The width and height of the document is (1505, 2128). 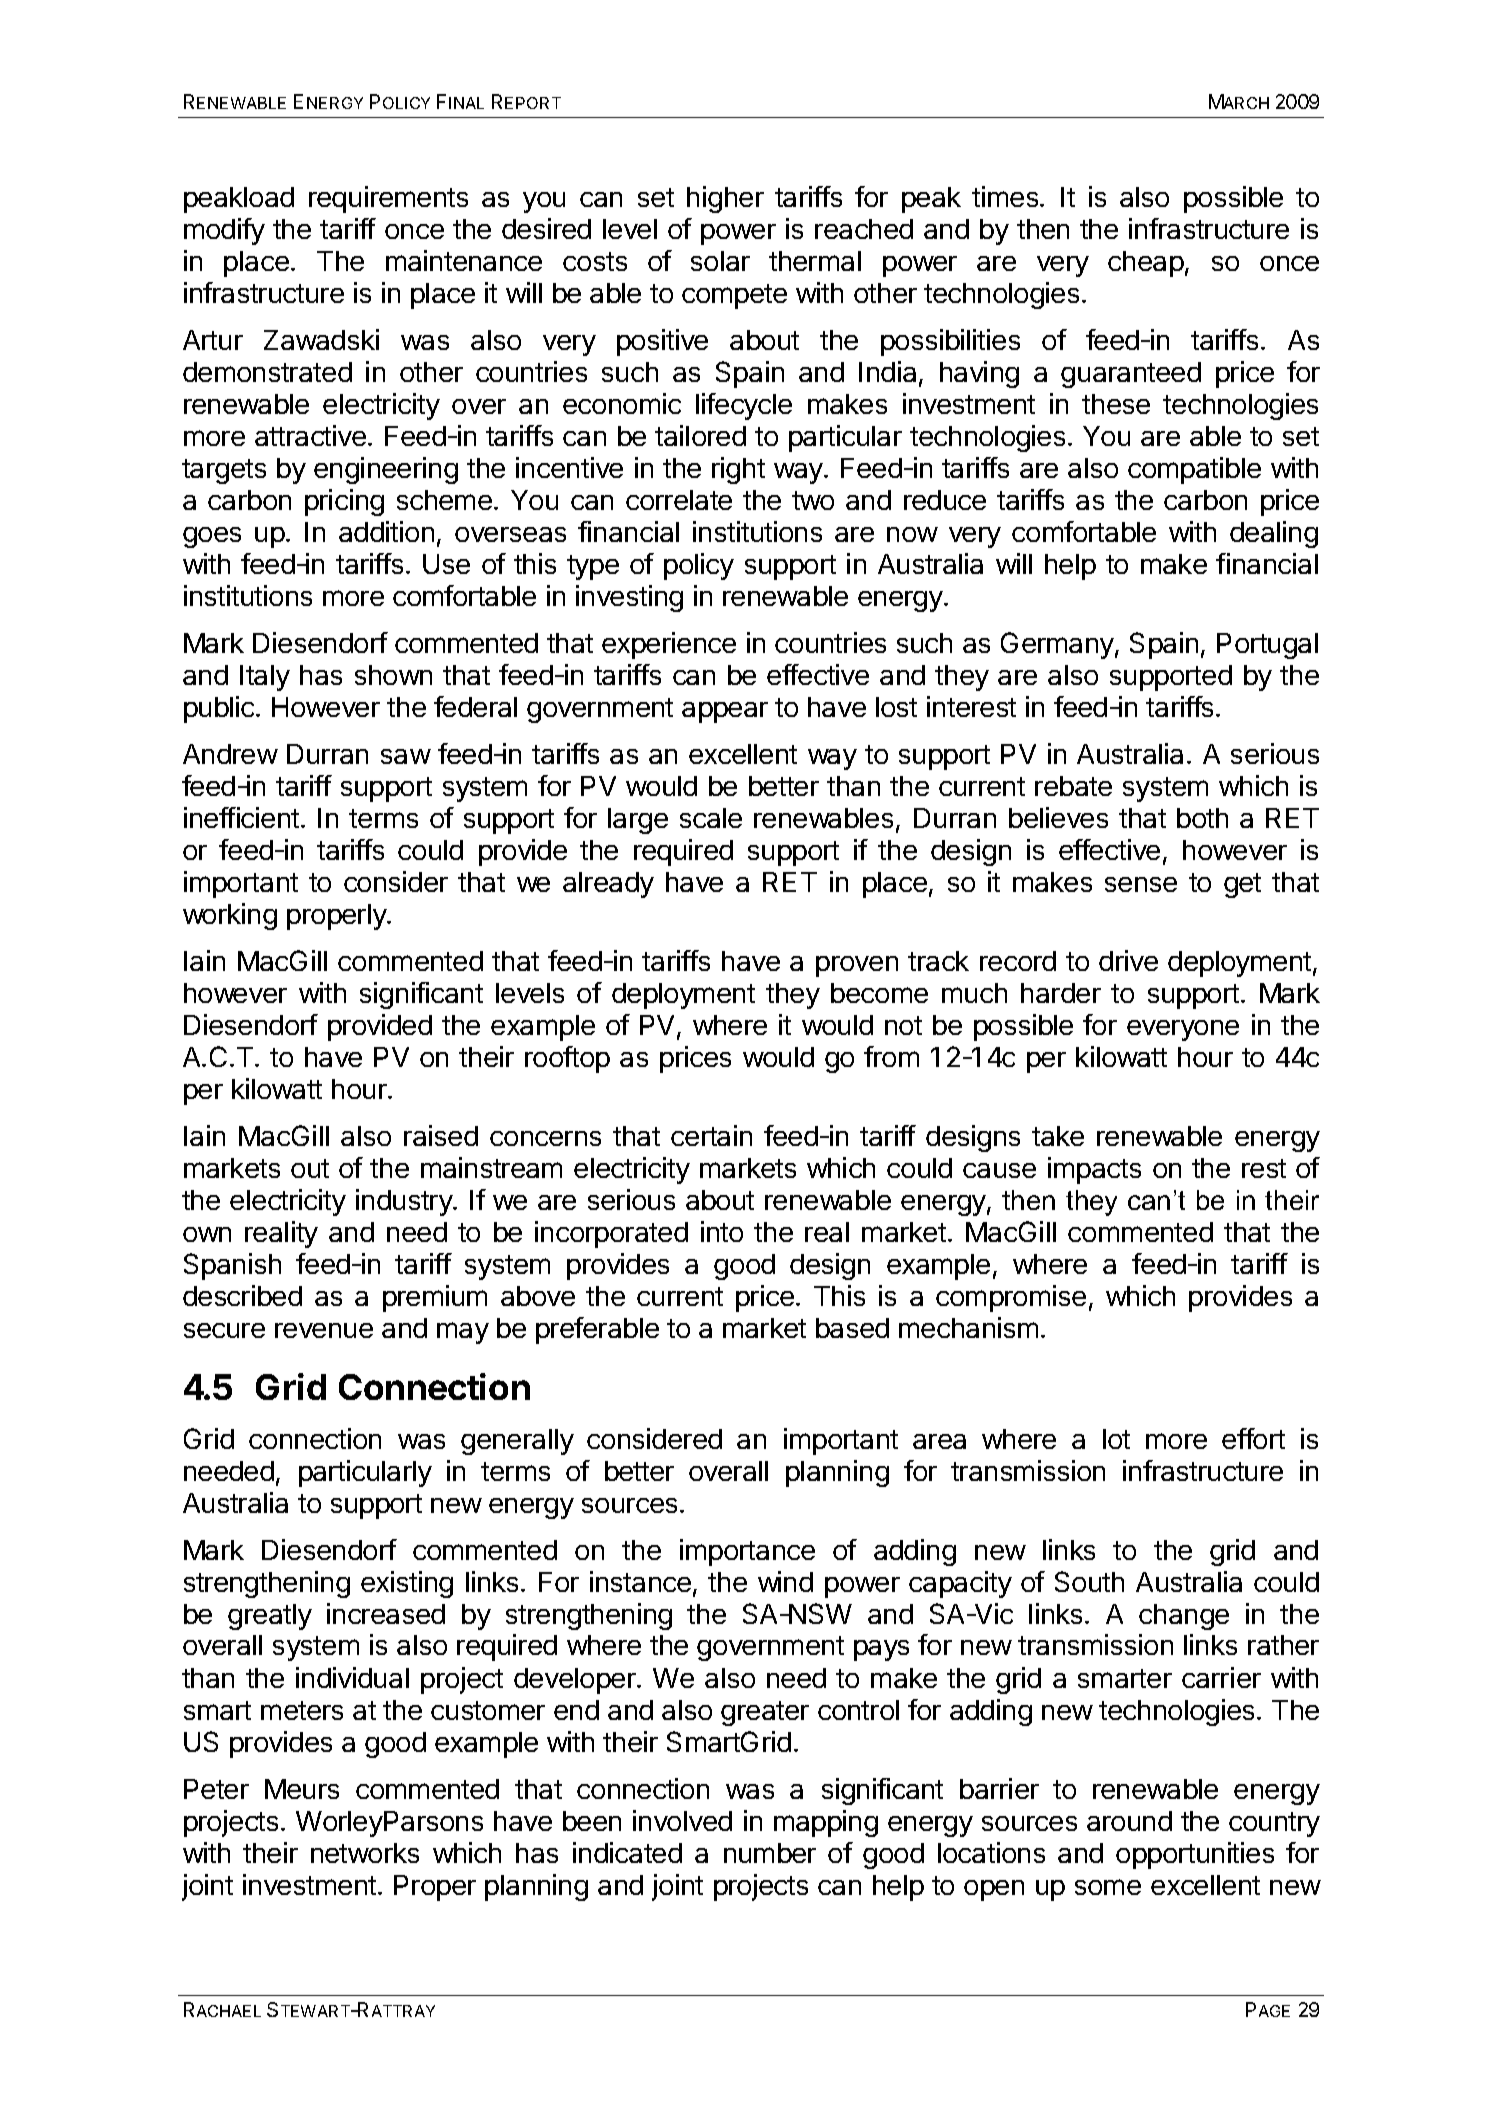 I want to click on drive, so click(x=1128, y=960).
